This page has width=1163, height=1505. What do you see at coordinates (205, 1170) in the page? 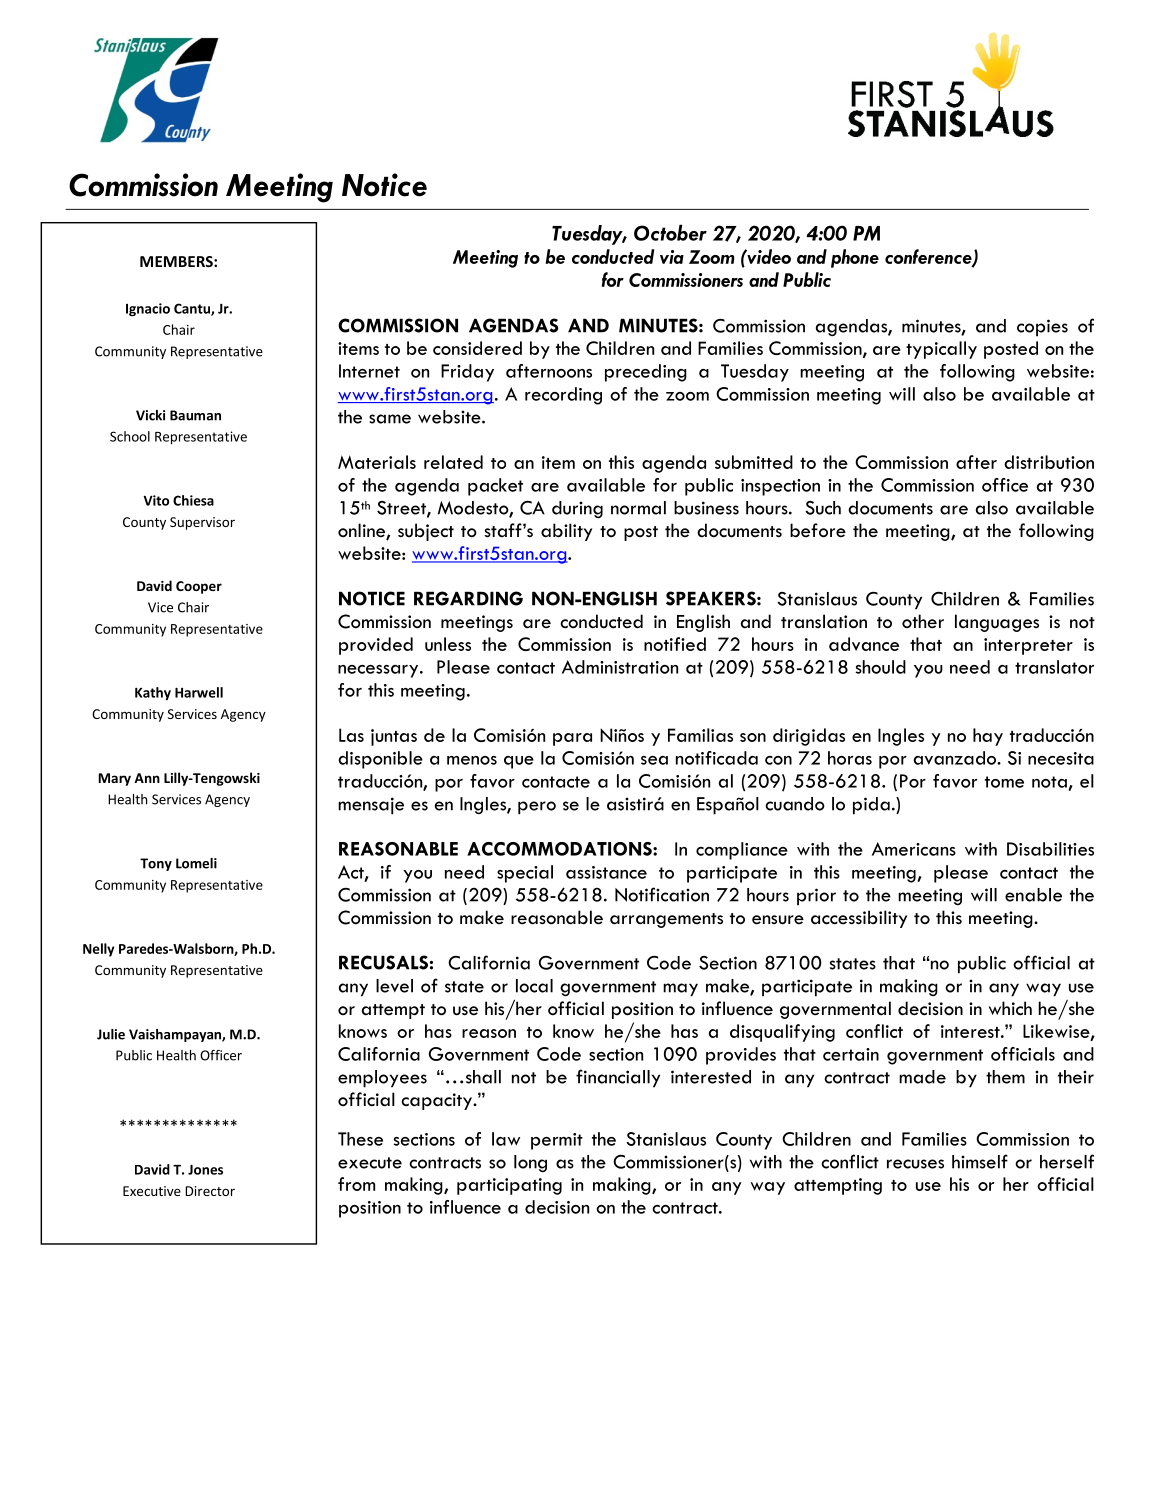
I see `Jones` at bounding box center [205, 1170].
